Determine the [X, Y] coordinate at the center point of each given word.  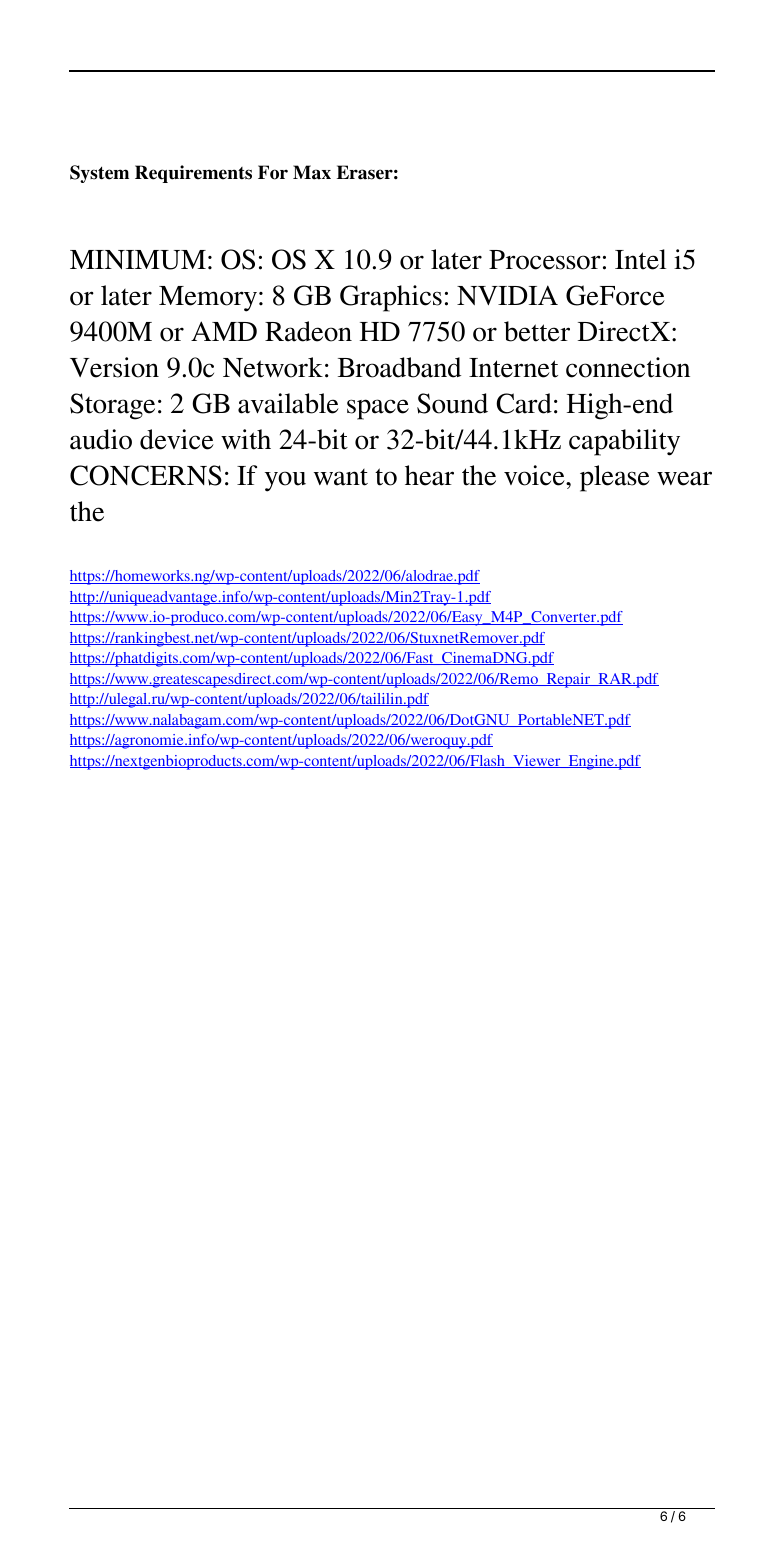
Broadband [399, 367]
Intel [640, 259]
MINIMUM [138, 260]
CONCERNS [146, 475]
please [615, 478]
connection [628, 367]
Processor [545, 260]
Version [114, 367]
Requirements [193, 174]
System [99, 174]
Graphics [391, 298]
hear [429, 475]
